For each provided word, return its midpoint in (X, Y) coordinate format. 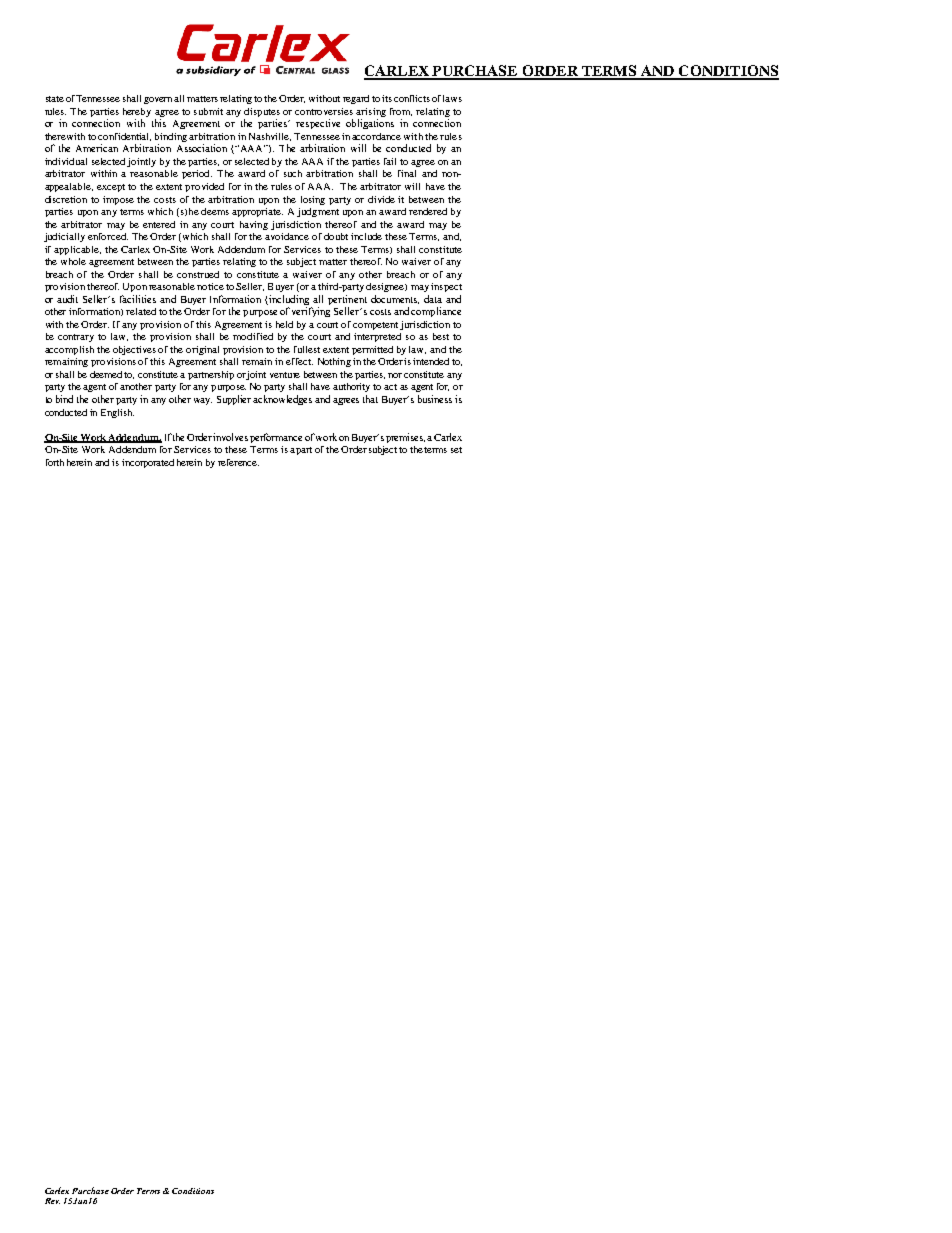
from (401, 112)
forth (55, 462)
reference (238, 462)
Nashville (270, 137)
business (435, 399)
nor (395, 375)
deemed (107, 374)
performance (276, 438)
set (456, 450)
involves (230, 437)
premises (405, 438)
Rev (52, 1201)
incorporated (148, 463)
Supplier (235, 400)
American (97, 148)
